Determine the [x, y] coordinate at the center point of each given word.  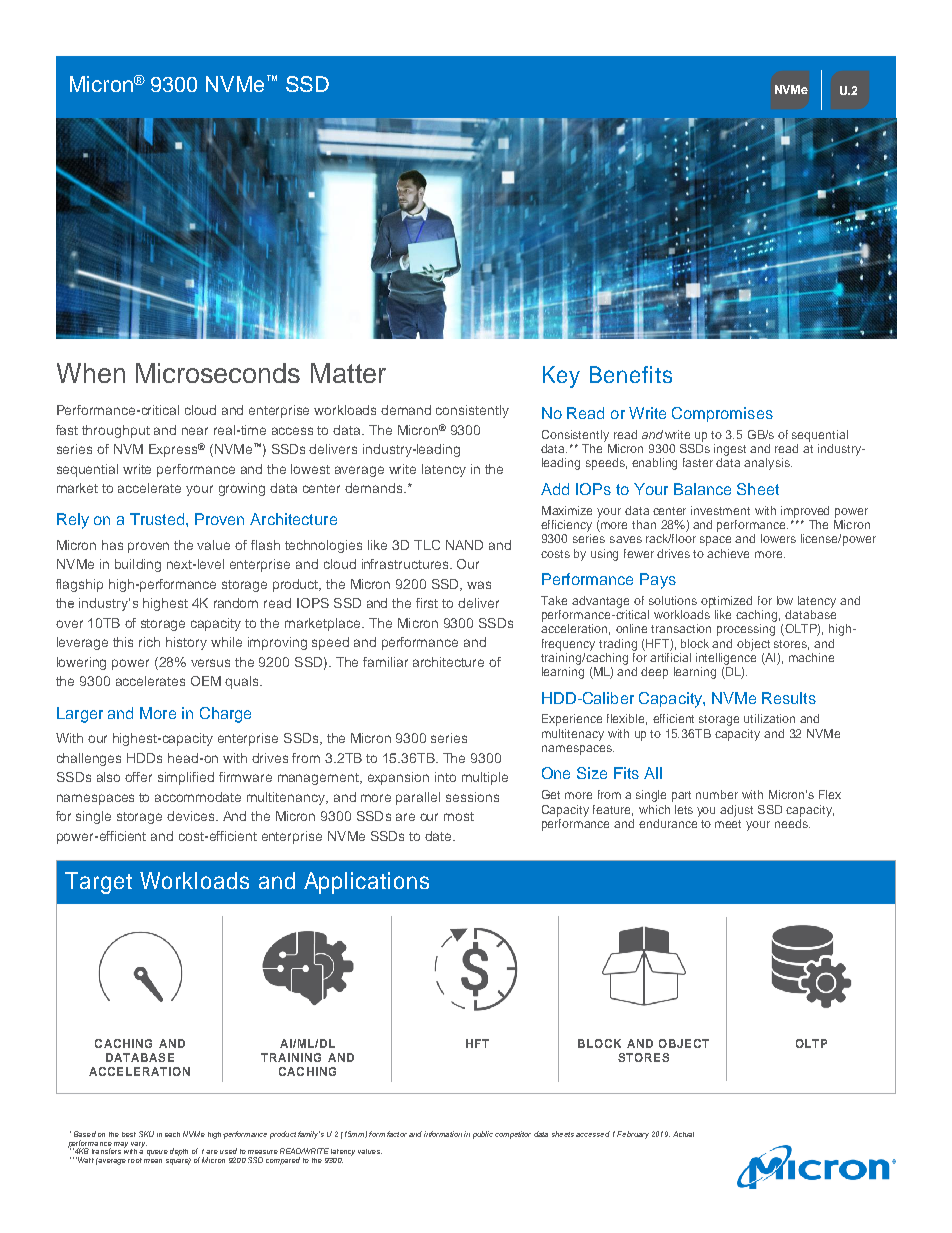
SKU [146, 1134]
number [717, 794]
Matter [348, 373]
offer [138, 777]
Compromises [722, 414]
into [445, 777]
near [195, 431]
